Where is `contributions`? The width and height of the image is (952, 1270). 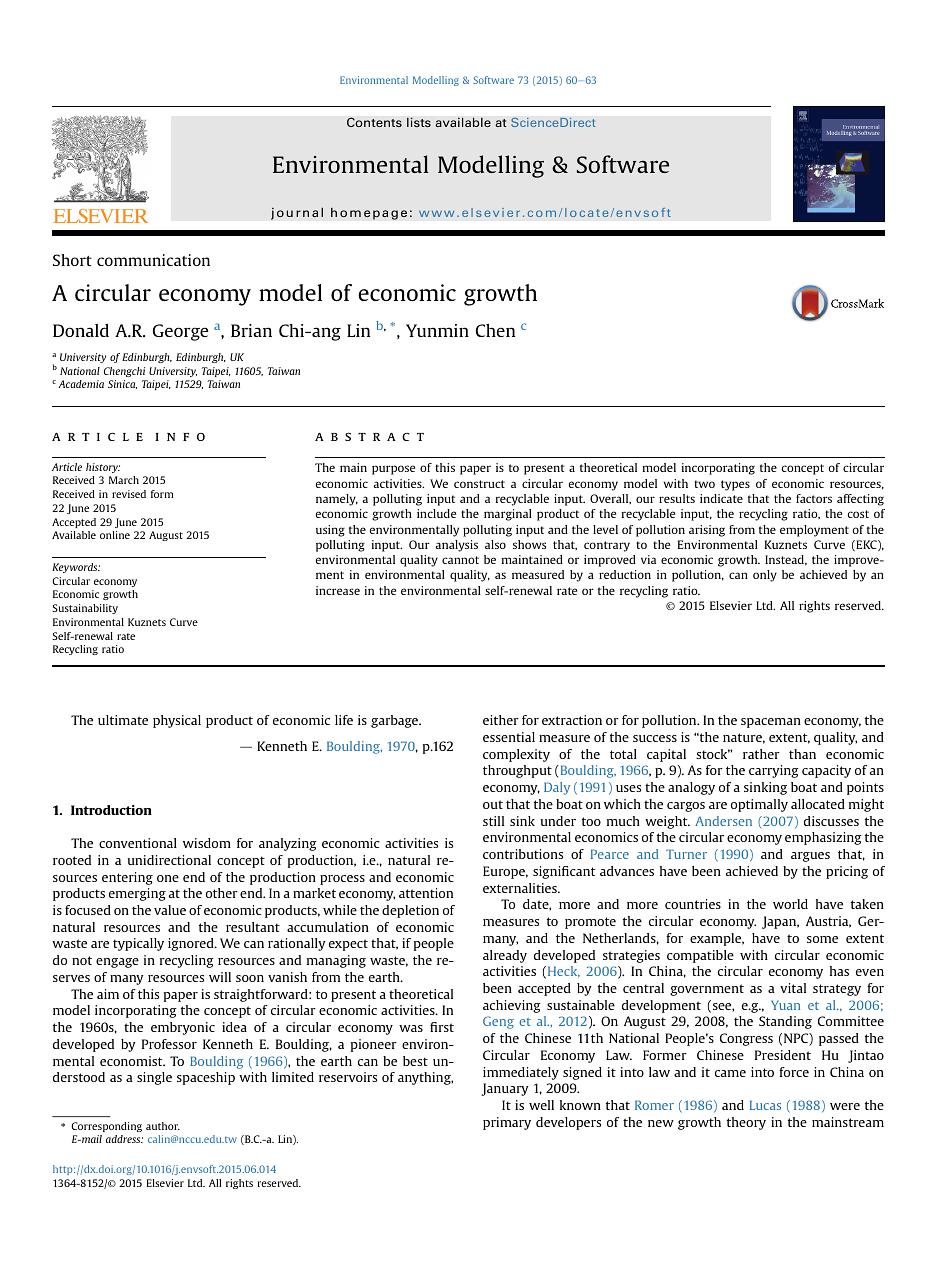 contributions is located at coordinates (523, 854).
